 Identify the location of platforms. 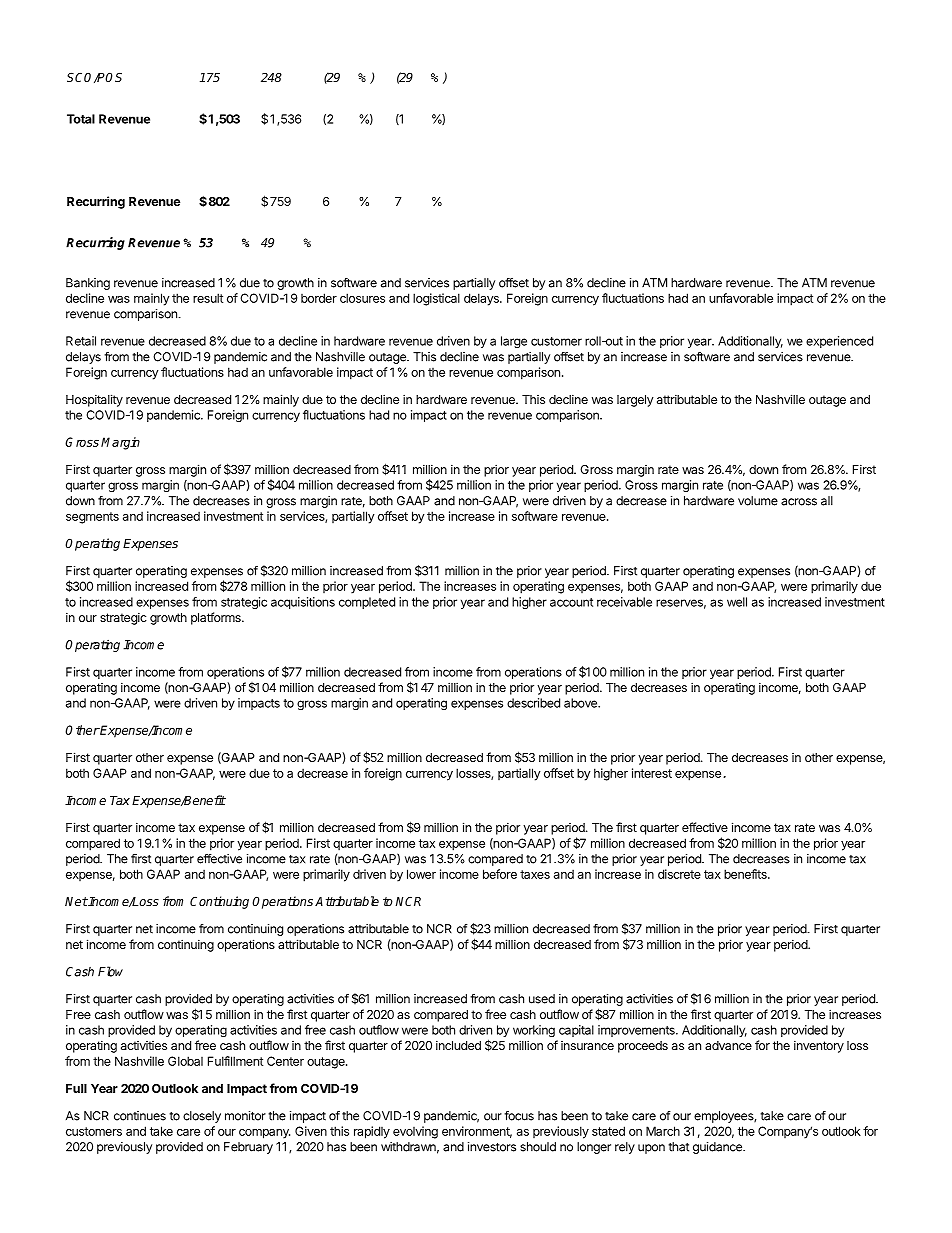
(217, 618).
